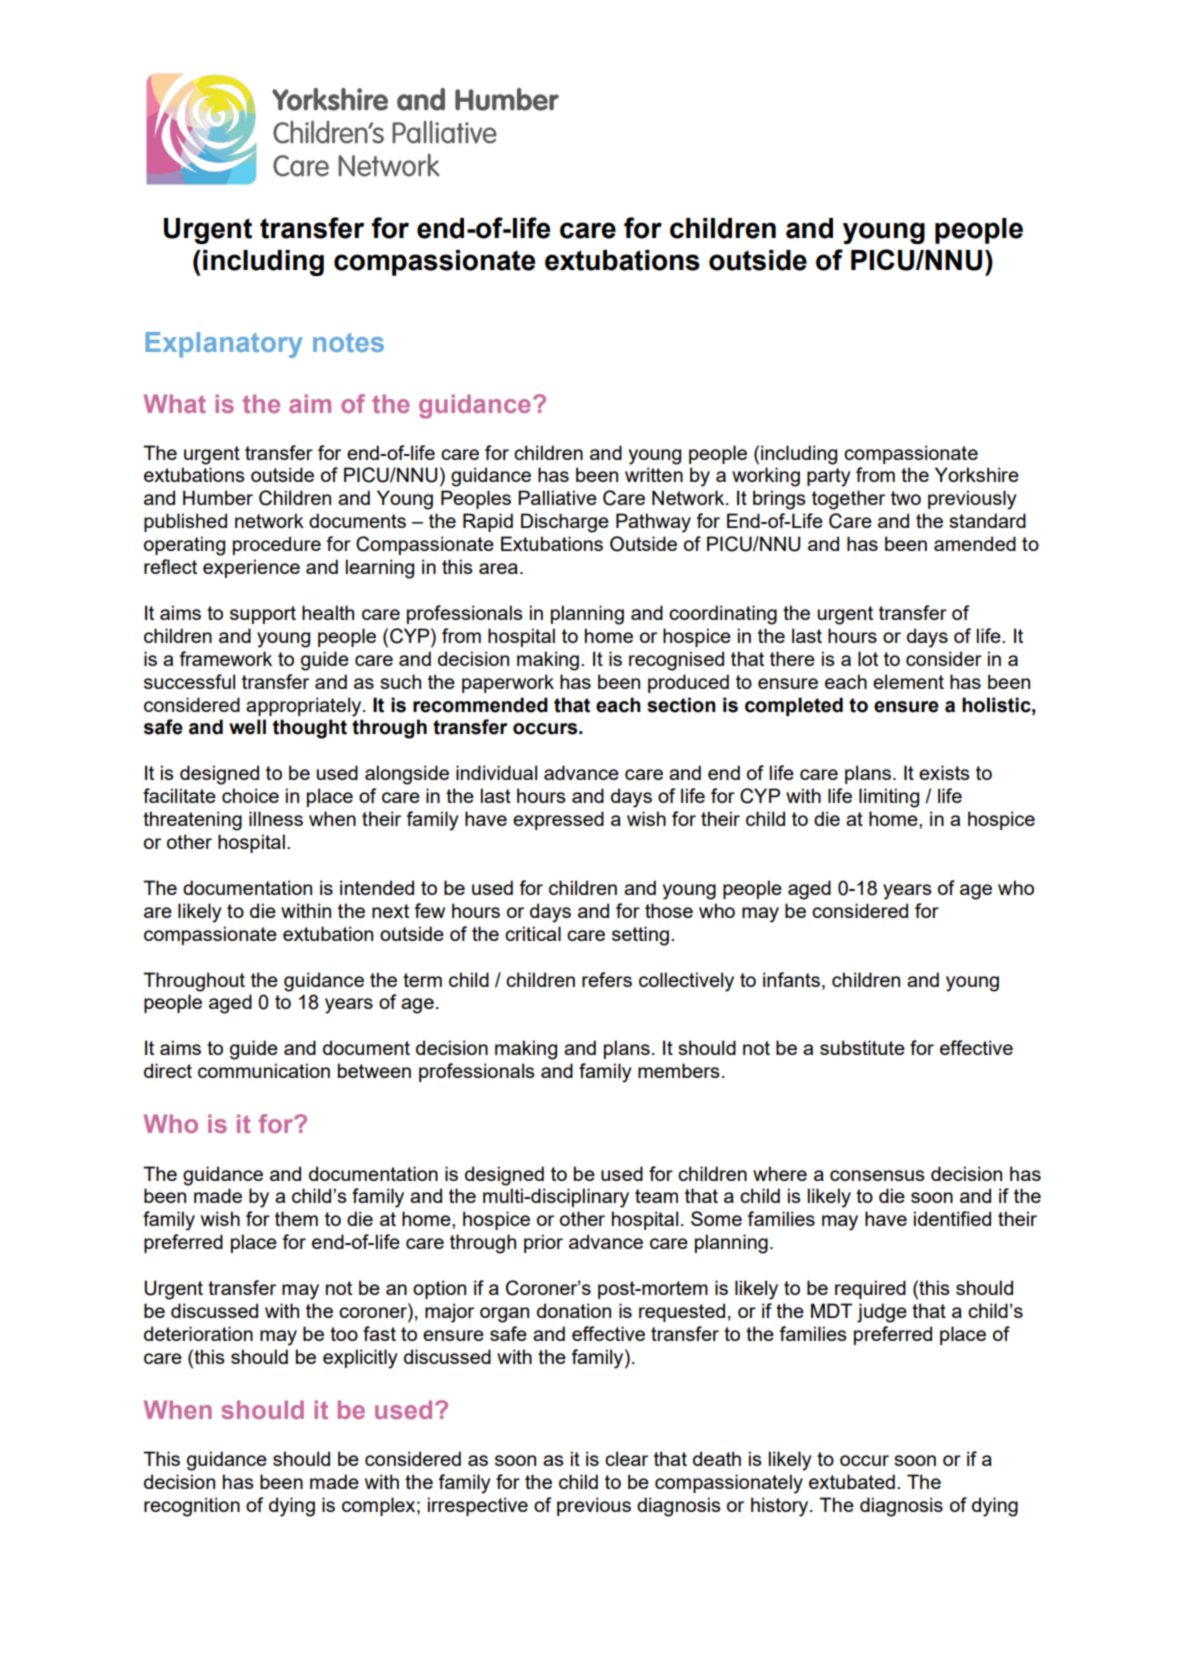 The width and height of the screenshot is (1186, 1677). What do you see at coordinates (829, 477) in the screenshot?
I see `party` at bounding box center [829, 477].
